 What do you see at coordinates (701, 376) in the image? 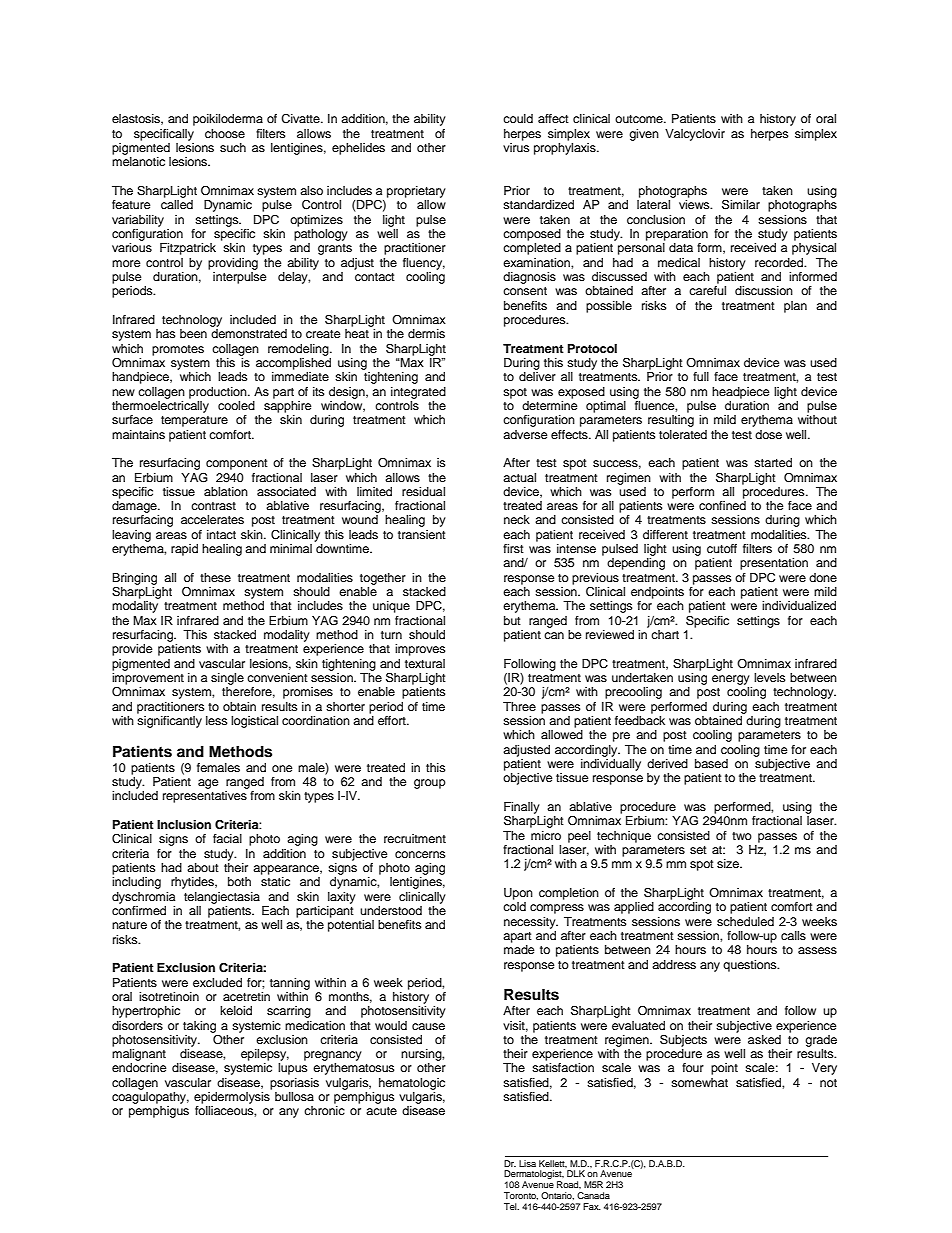
I see `full` at bounding box center [701, 376].
